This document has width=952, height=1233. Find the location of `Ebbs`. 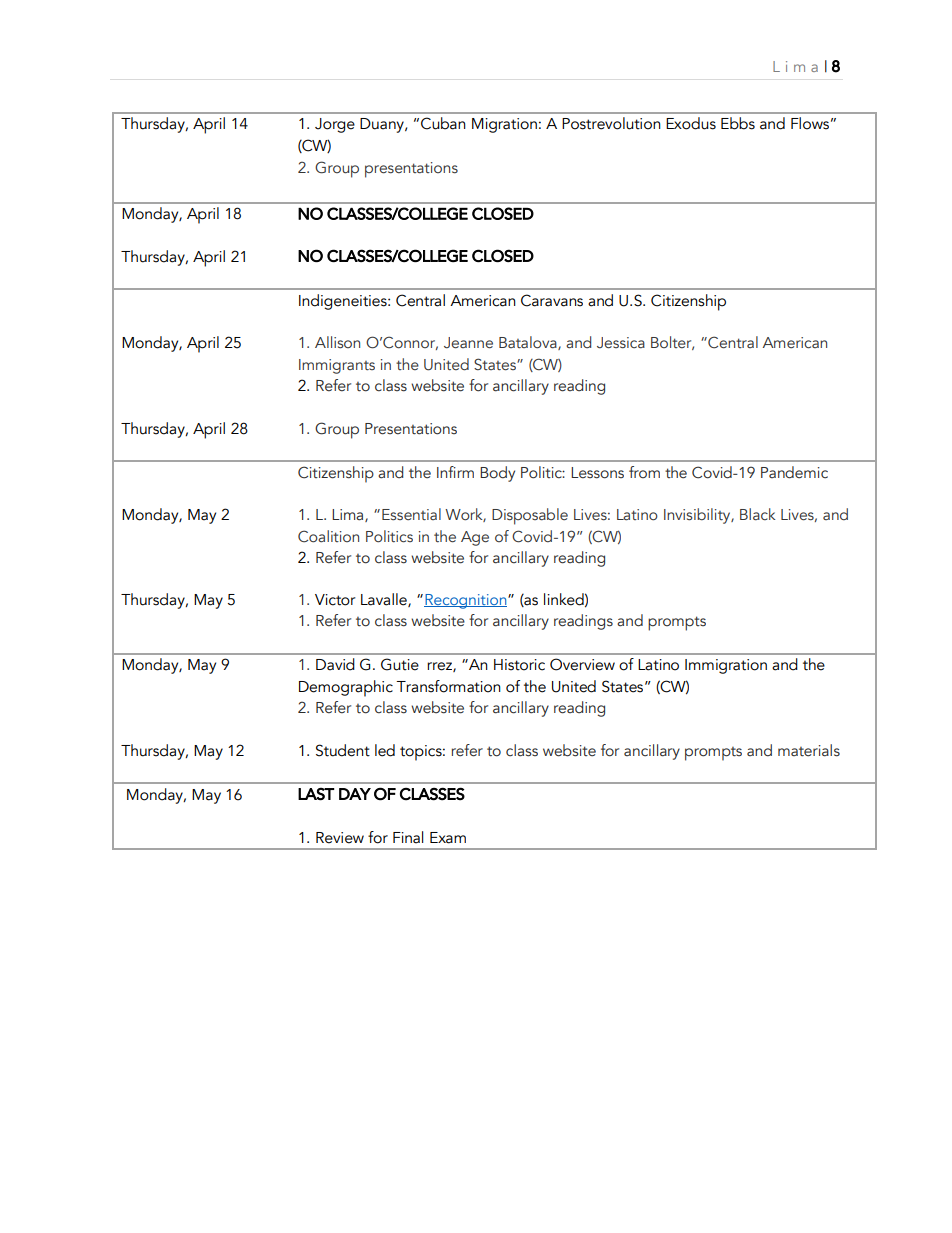

Ebbs is located at coordinates (738, 123).
